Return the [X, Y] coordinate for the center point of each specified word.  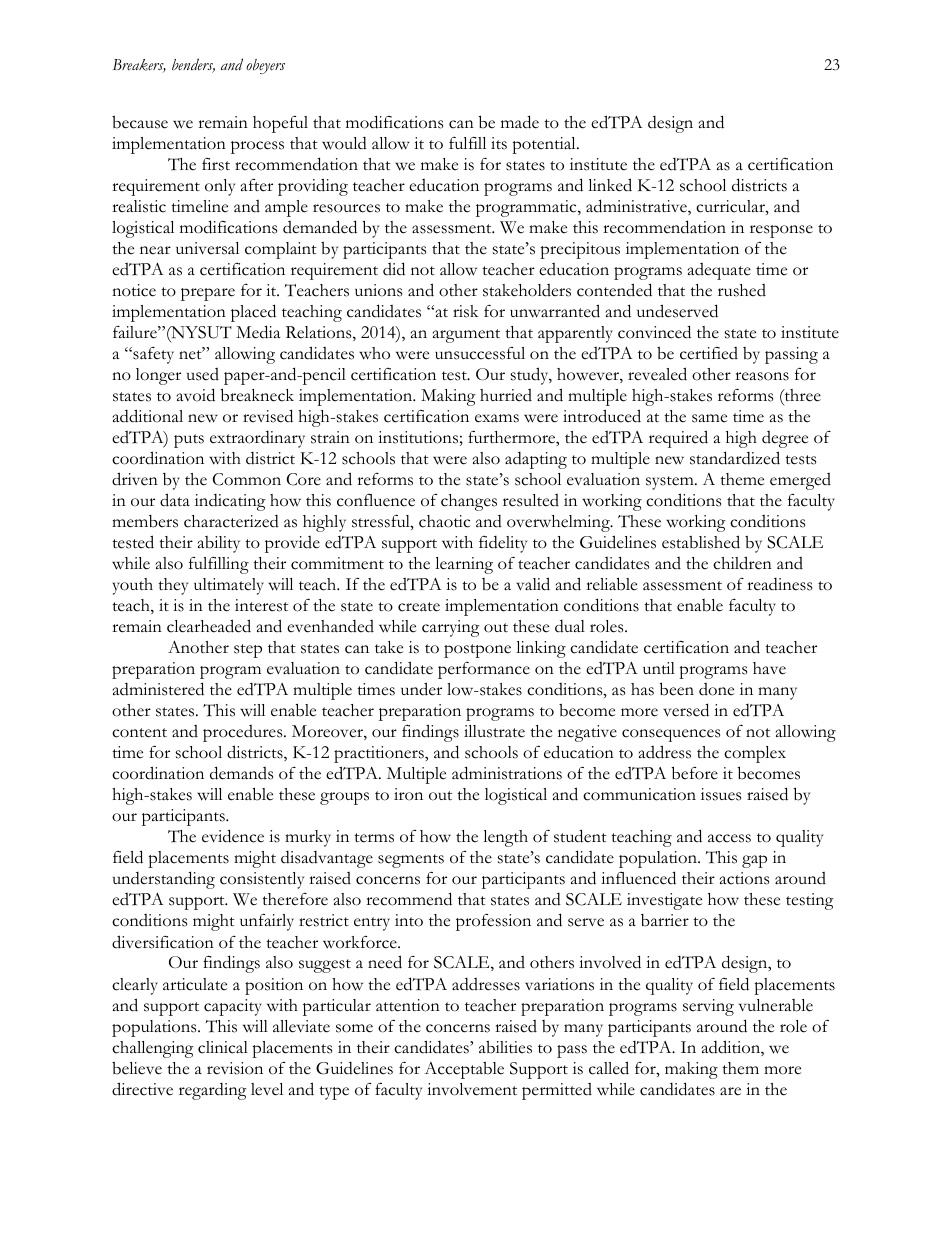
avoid [196, 395]
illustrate [494, 731]
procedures [244, 733]
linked [610, 185]
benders [193, 65]
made [520, 122]
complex [755, 754]
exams [497, 418]
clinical [223, 1047]
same [709, 418]
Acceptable [464, 1070]
